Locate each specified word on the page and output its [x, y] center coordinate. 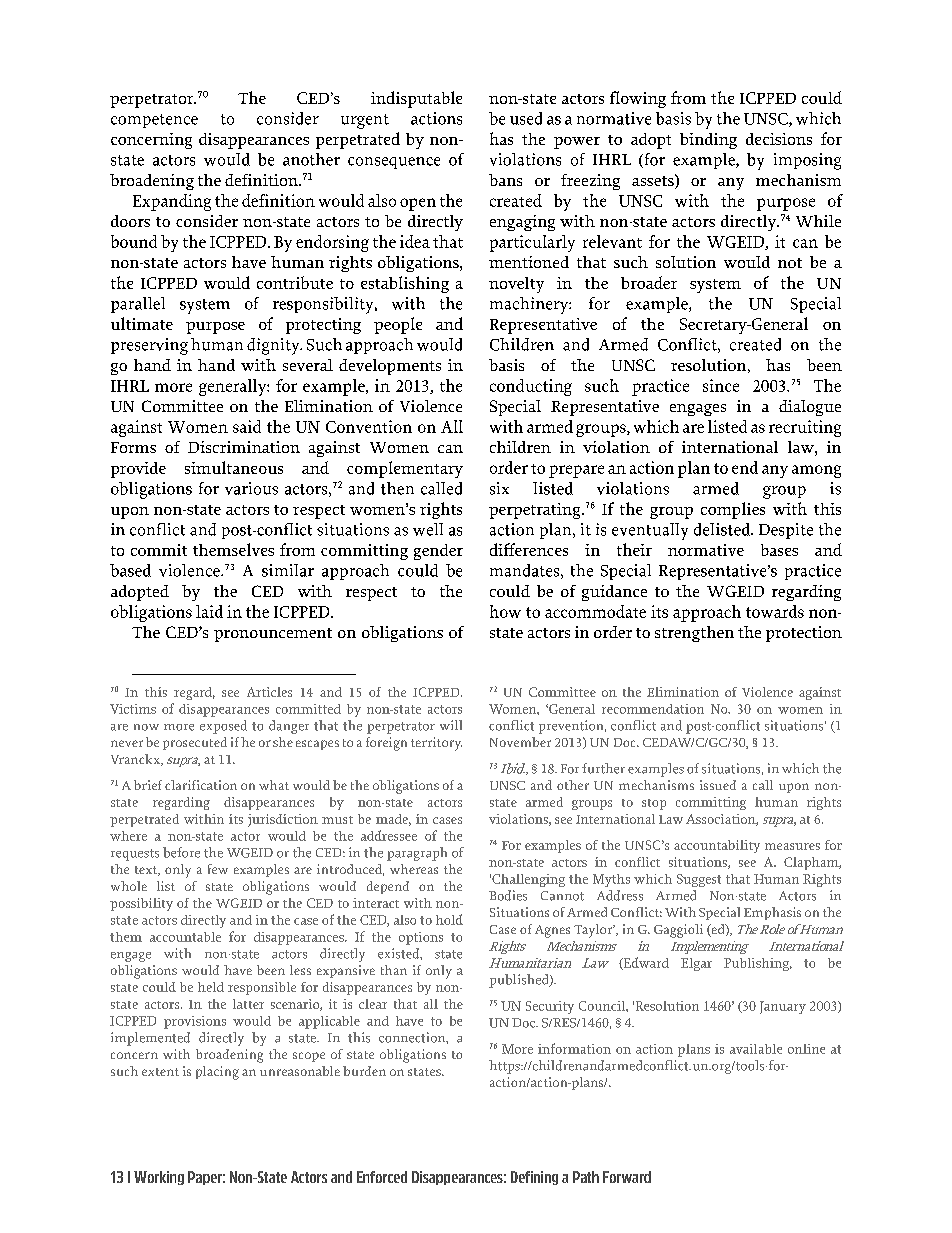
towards [775, 611]
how [505, 611]
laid [209, 611]
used [526, 118]
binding [708, 141]
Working [159, 1178]
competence [154, 121]
